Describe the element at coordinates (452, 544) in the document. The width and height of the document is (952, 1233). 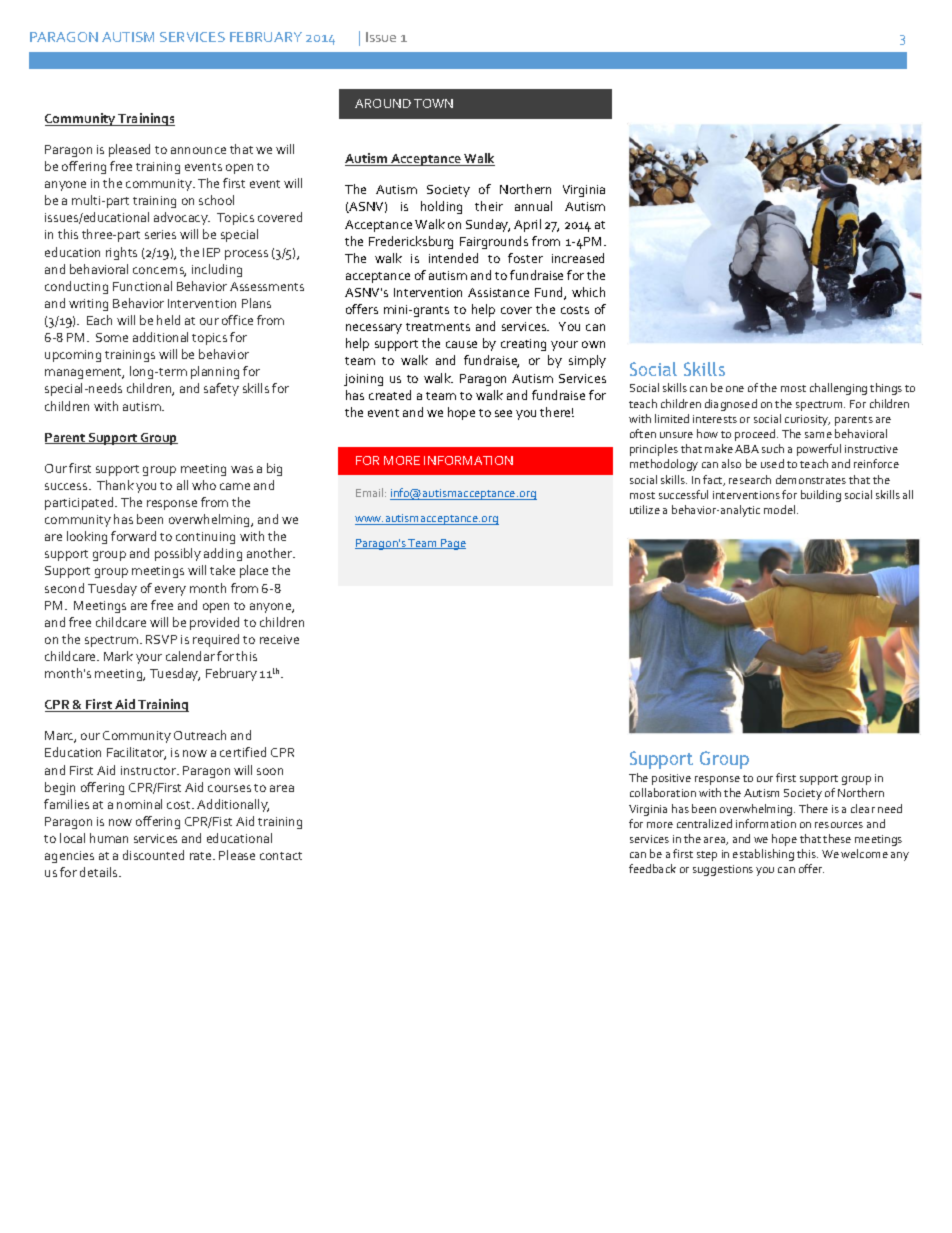
I see `Page` at that location.
